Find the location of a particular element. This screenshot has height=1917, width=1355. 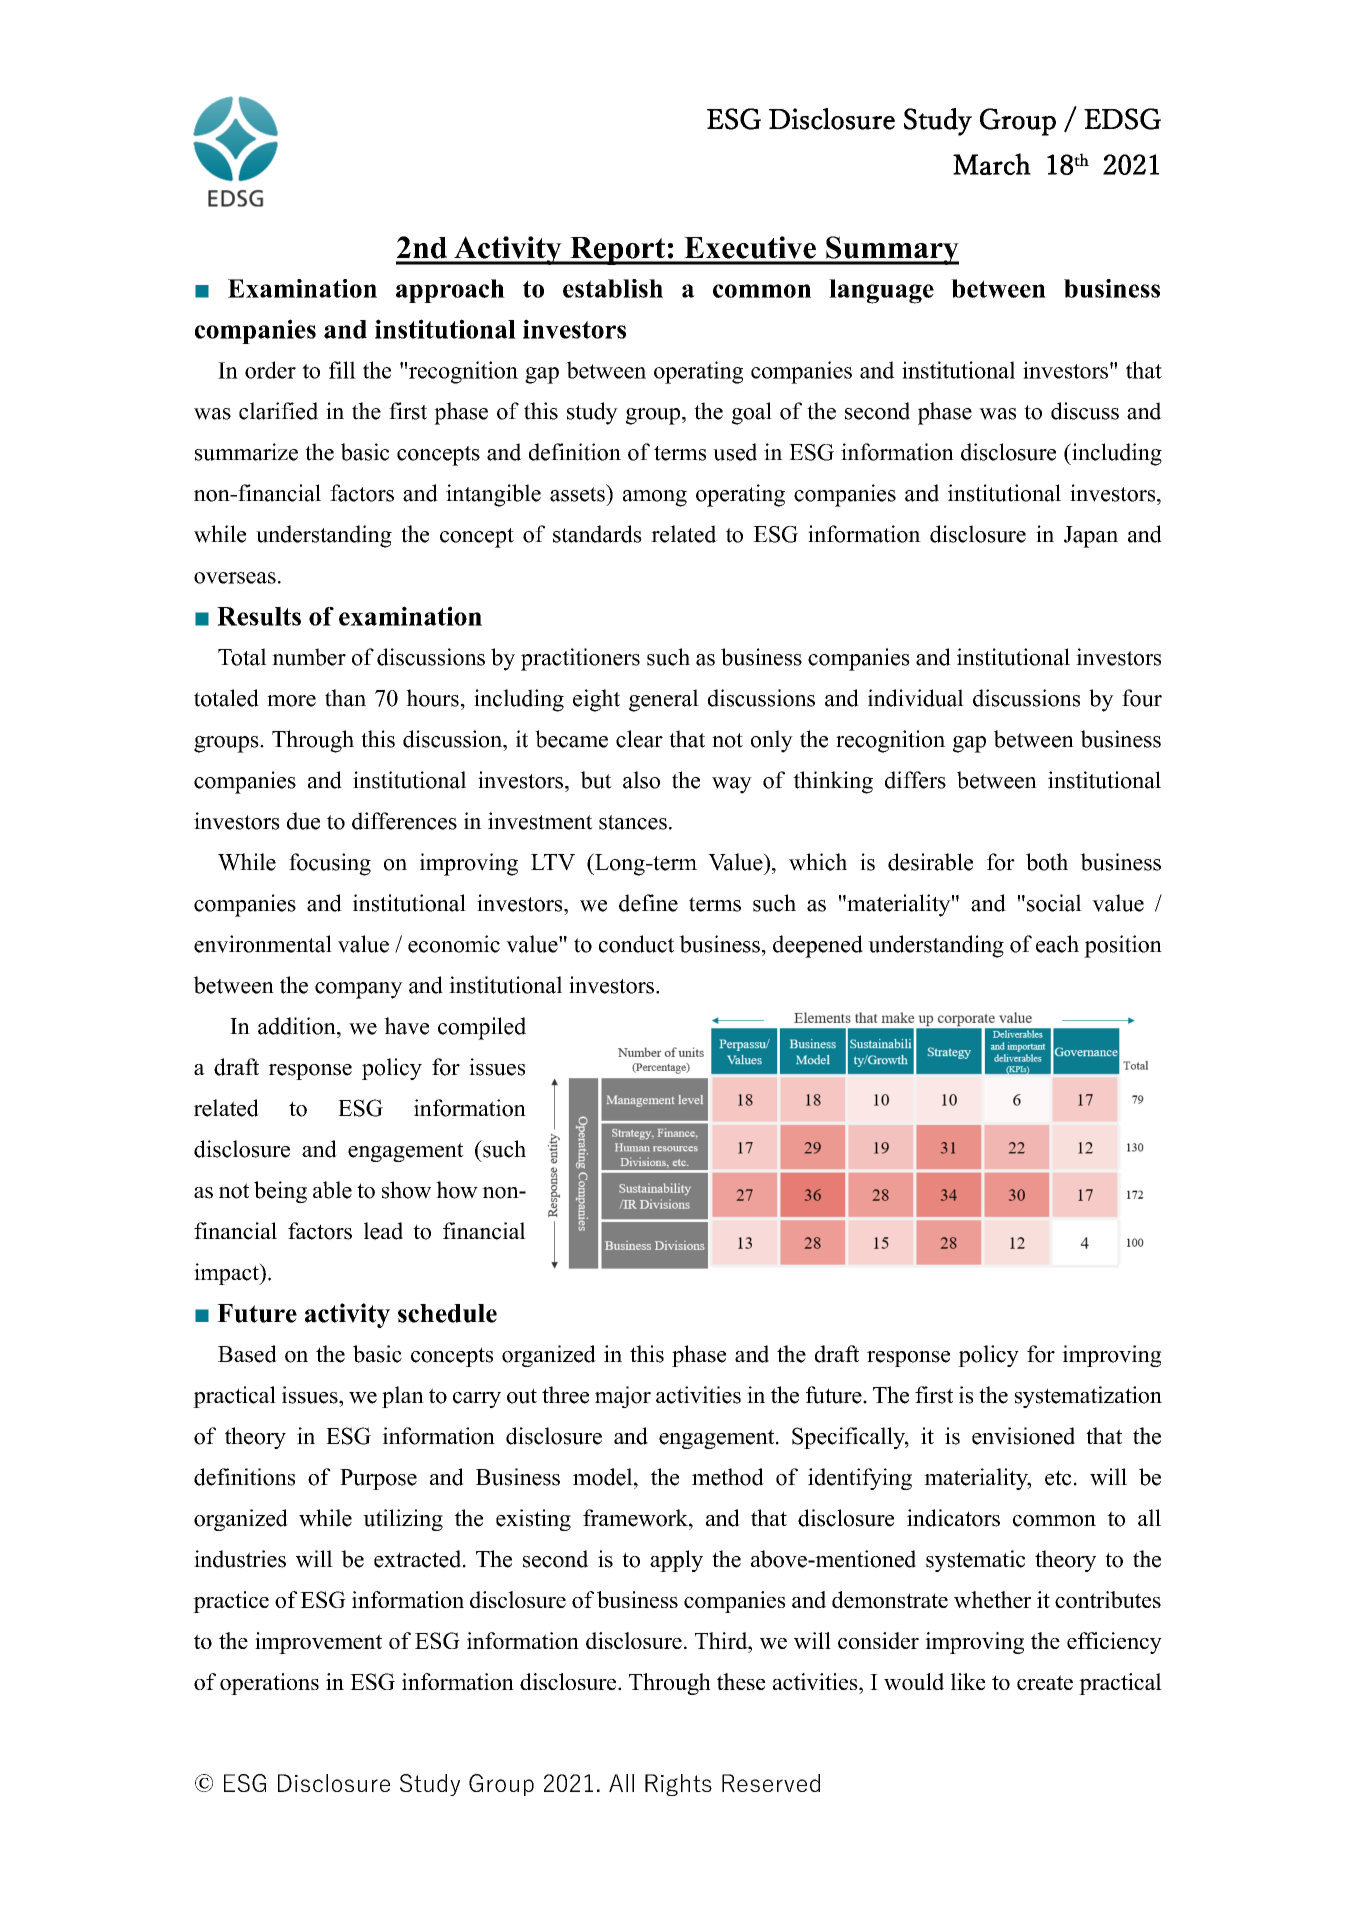

approach is located at coordinates (450, 291).
